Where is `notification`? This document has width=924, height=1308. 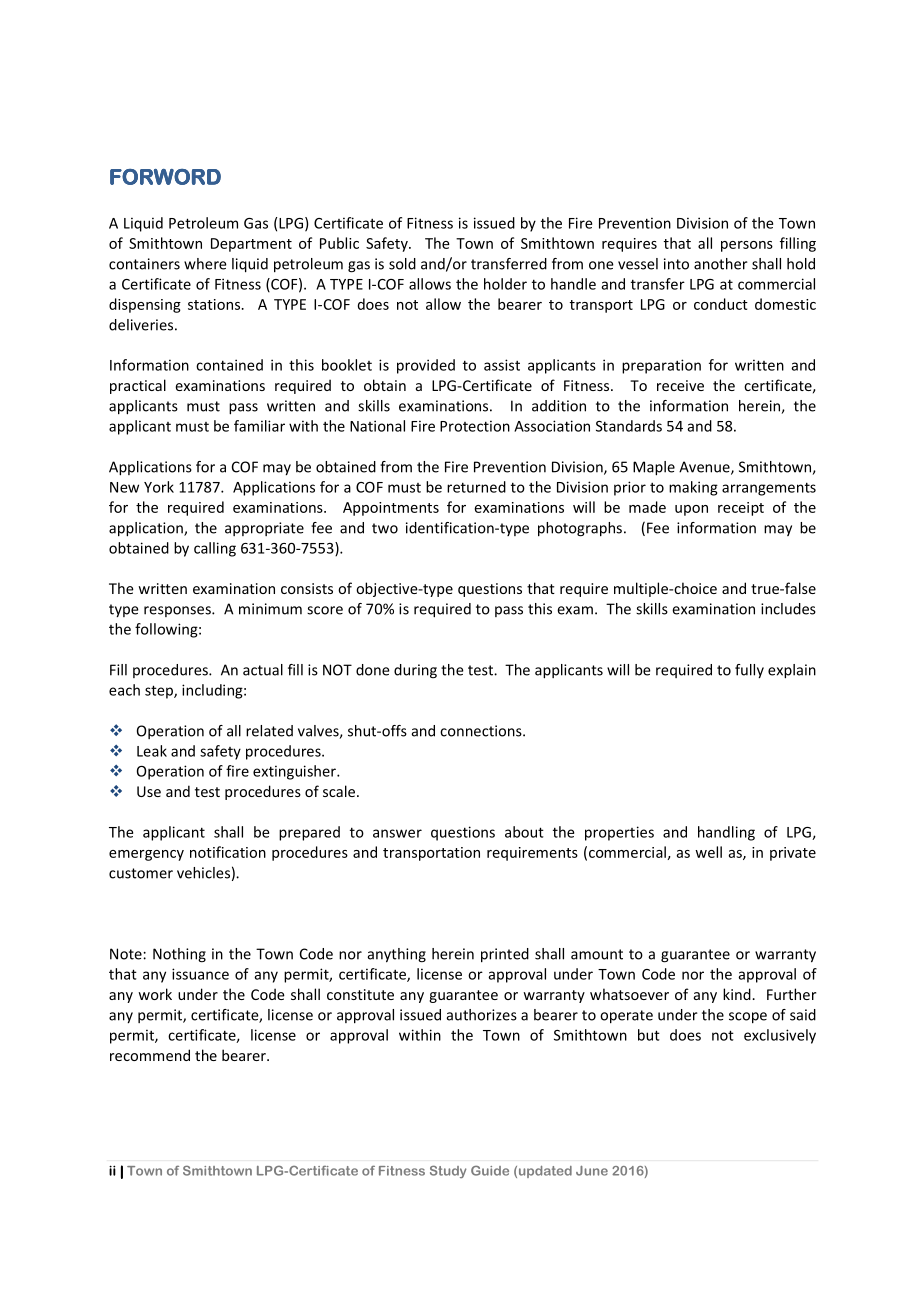 notification is located at coordinates (228, 852).
